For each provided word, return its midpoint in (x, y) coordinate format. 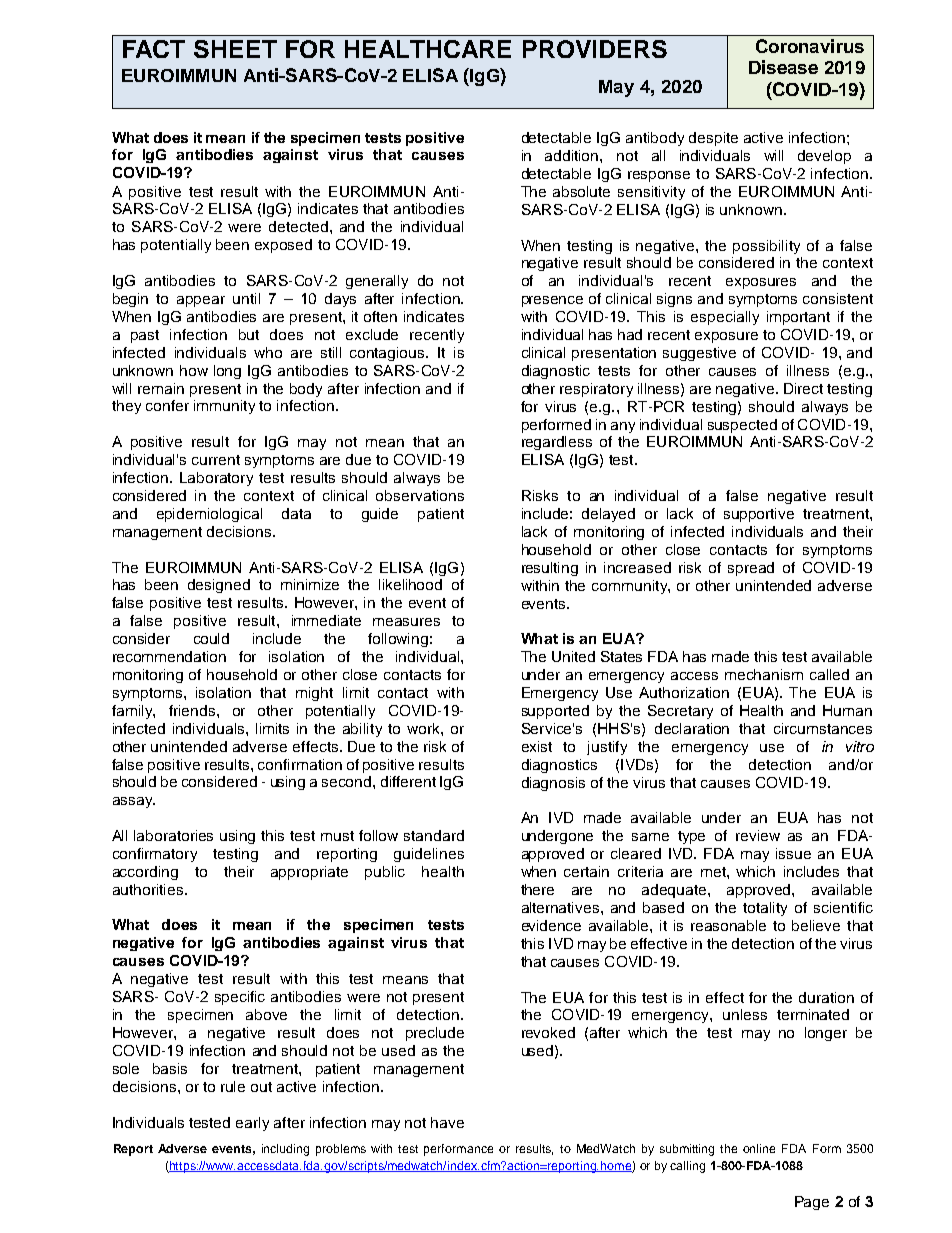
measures (406, 622)
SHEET (235, 49)
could (211, 638)
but (249, 334)
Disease (783, 67)
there (537, 889)
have (447, 1122)
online (759, 1148)
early (252, 1124)
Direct (803, 388)
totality (765, 909)
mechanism (764, 674)
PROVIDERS (595, 49)
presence (552, 301)
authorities (148, 889)
